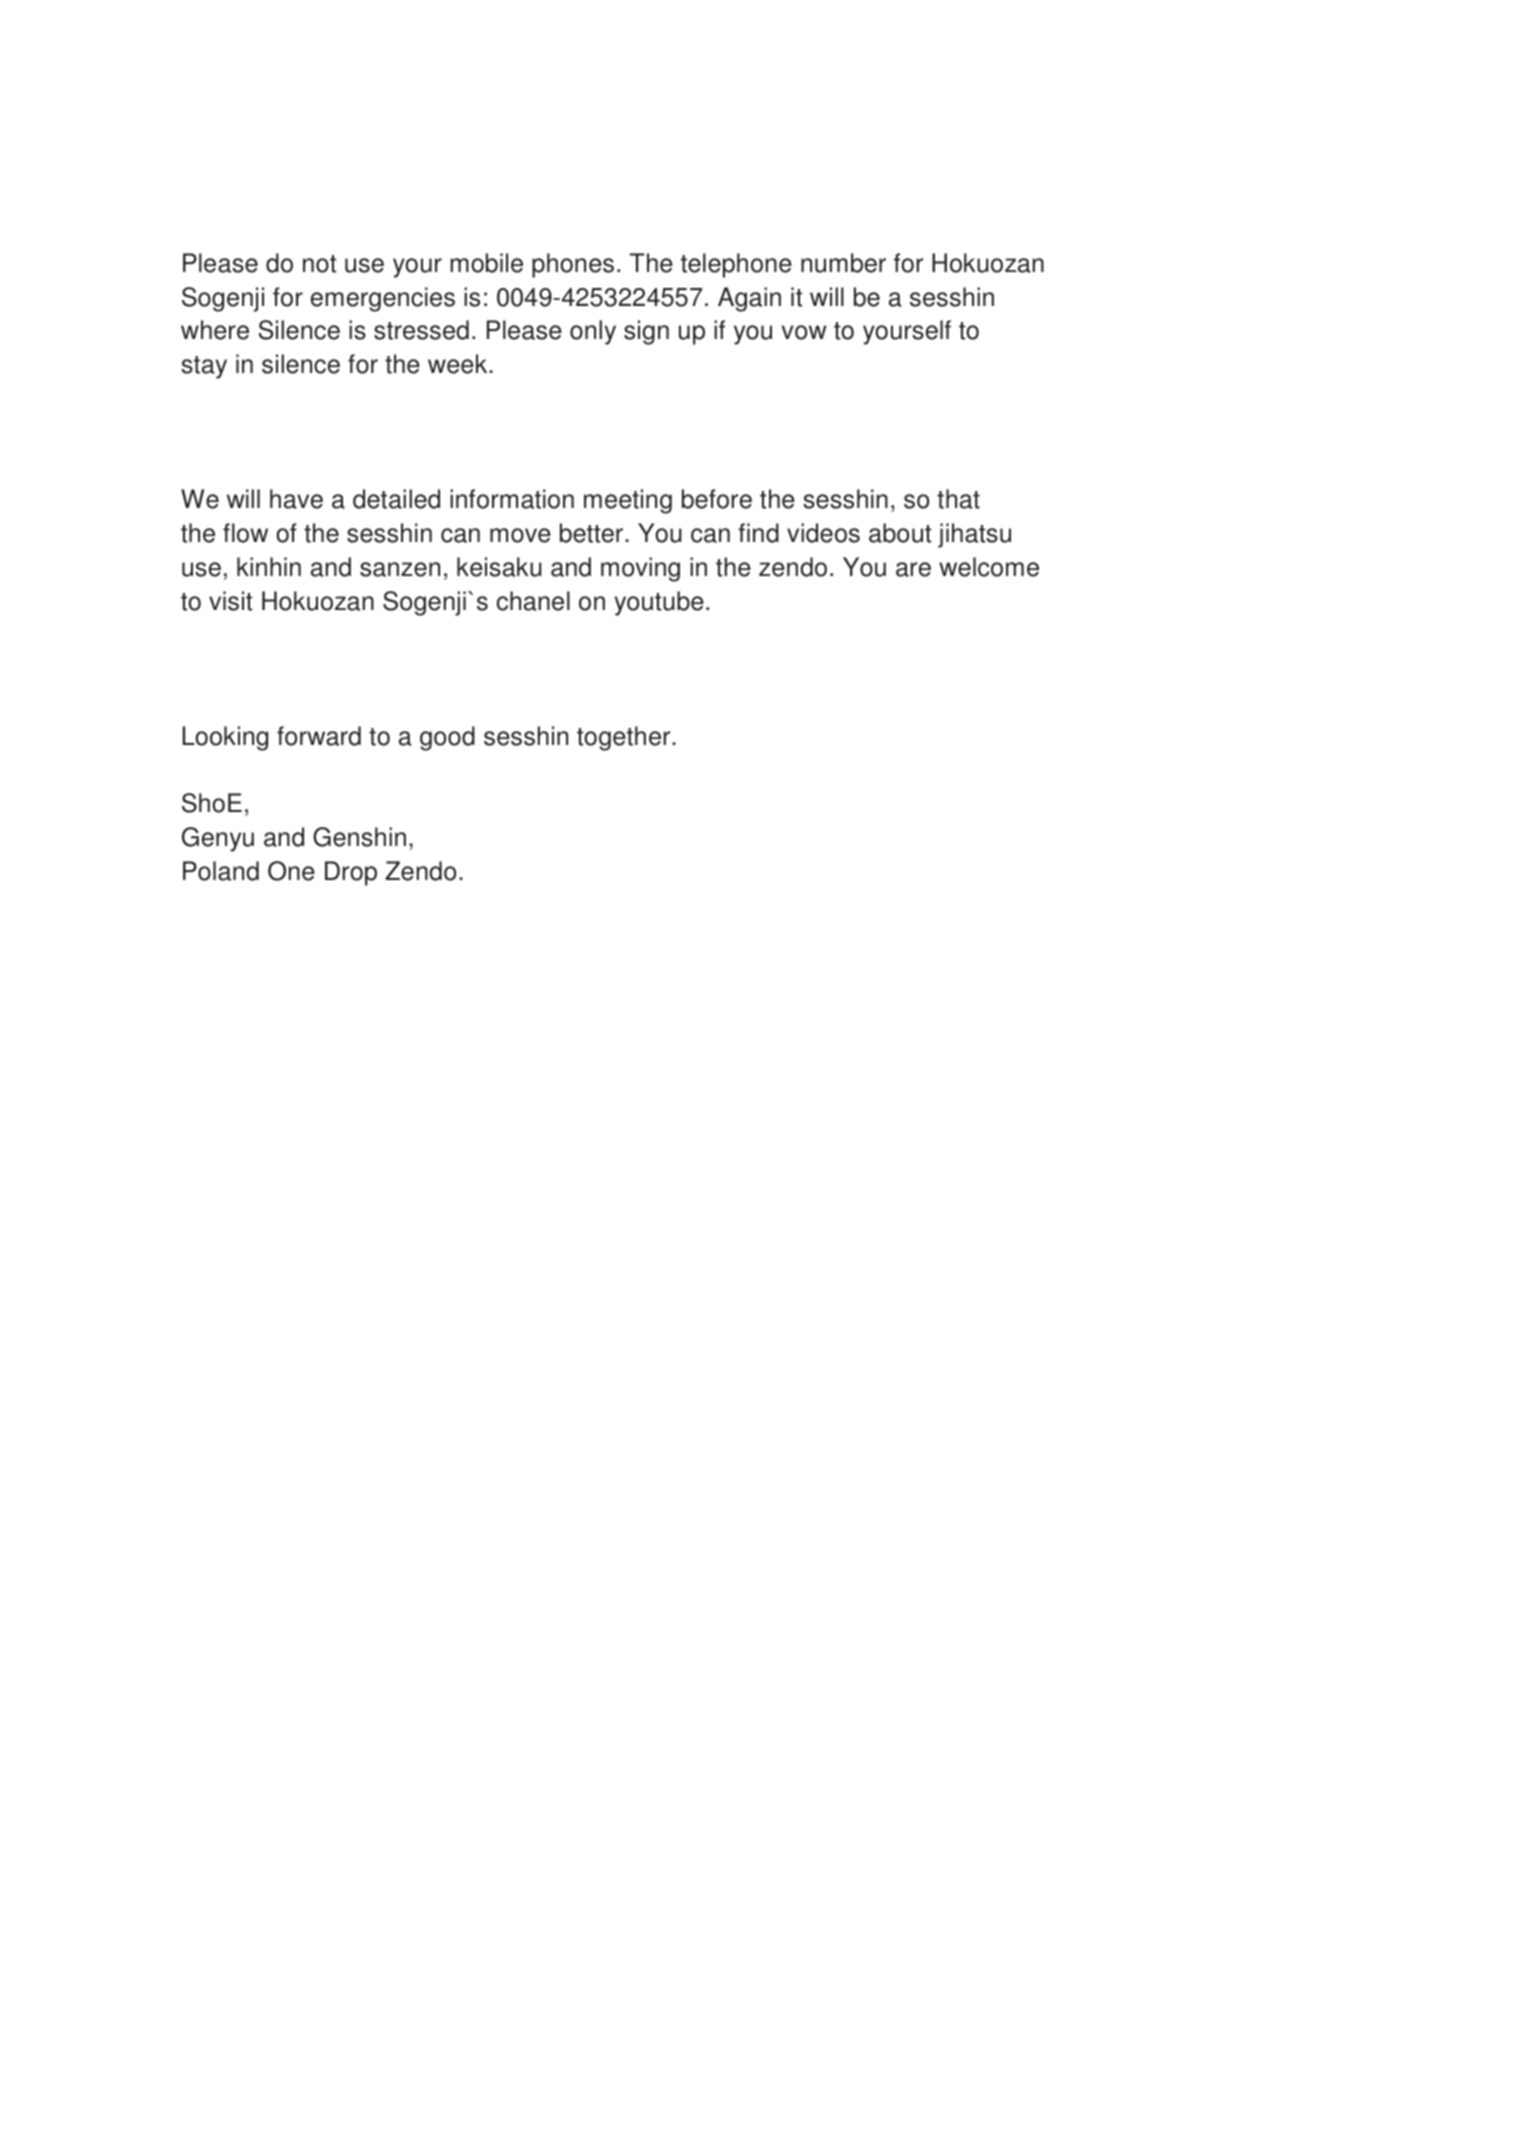  I want to click on phones, so click(573, 265).
